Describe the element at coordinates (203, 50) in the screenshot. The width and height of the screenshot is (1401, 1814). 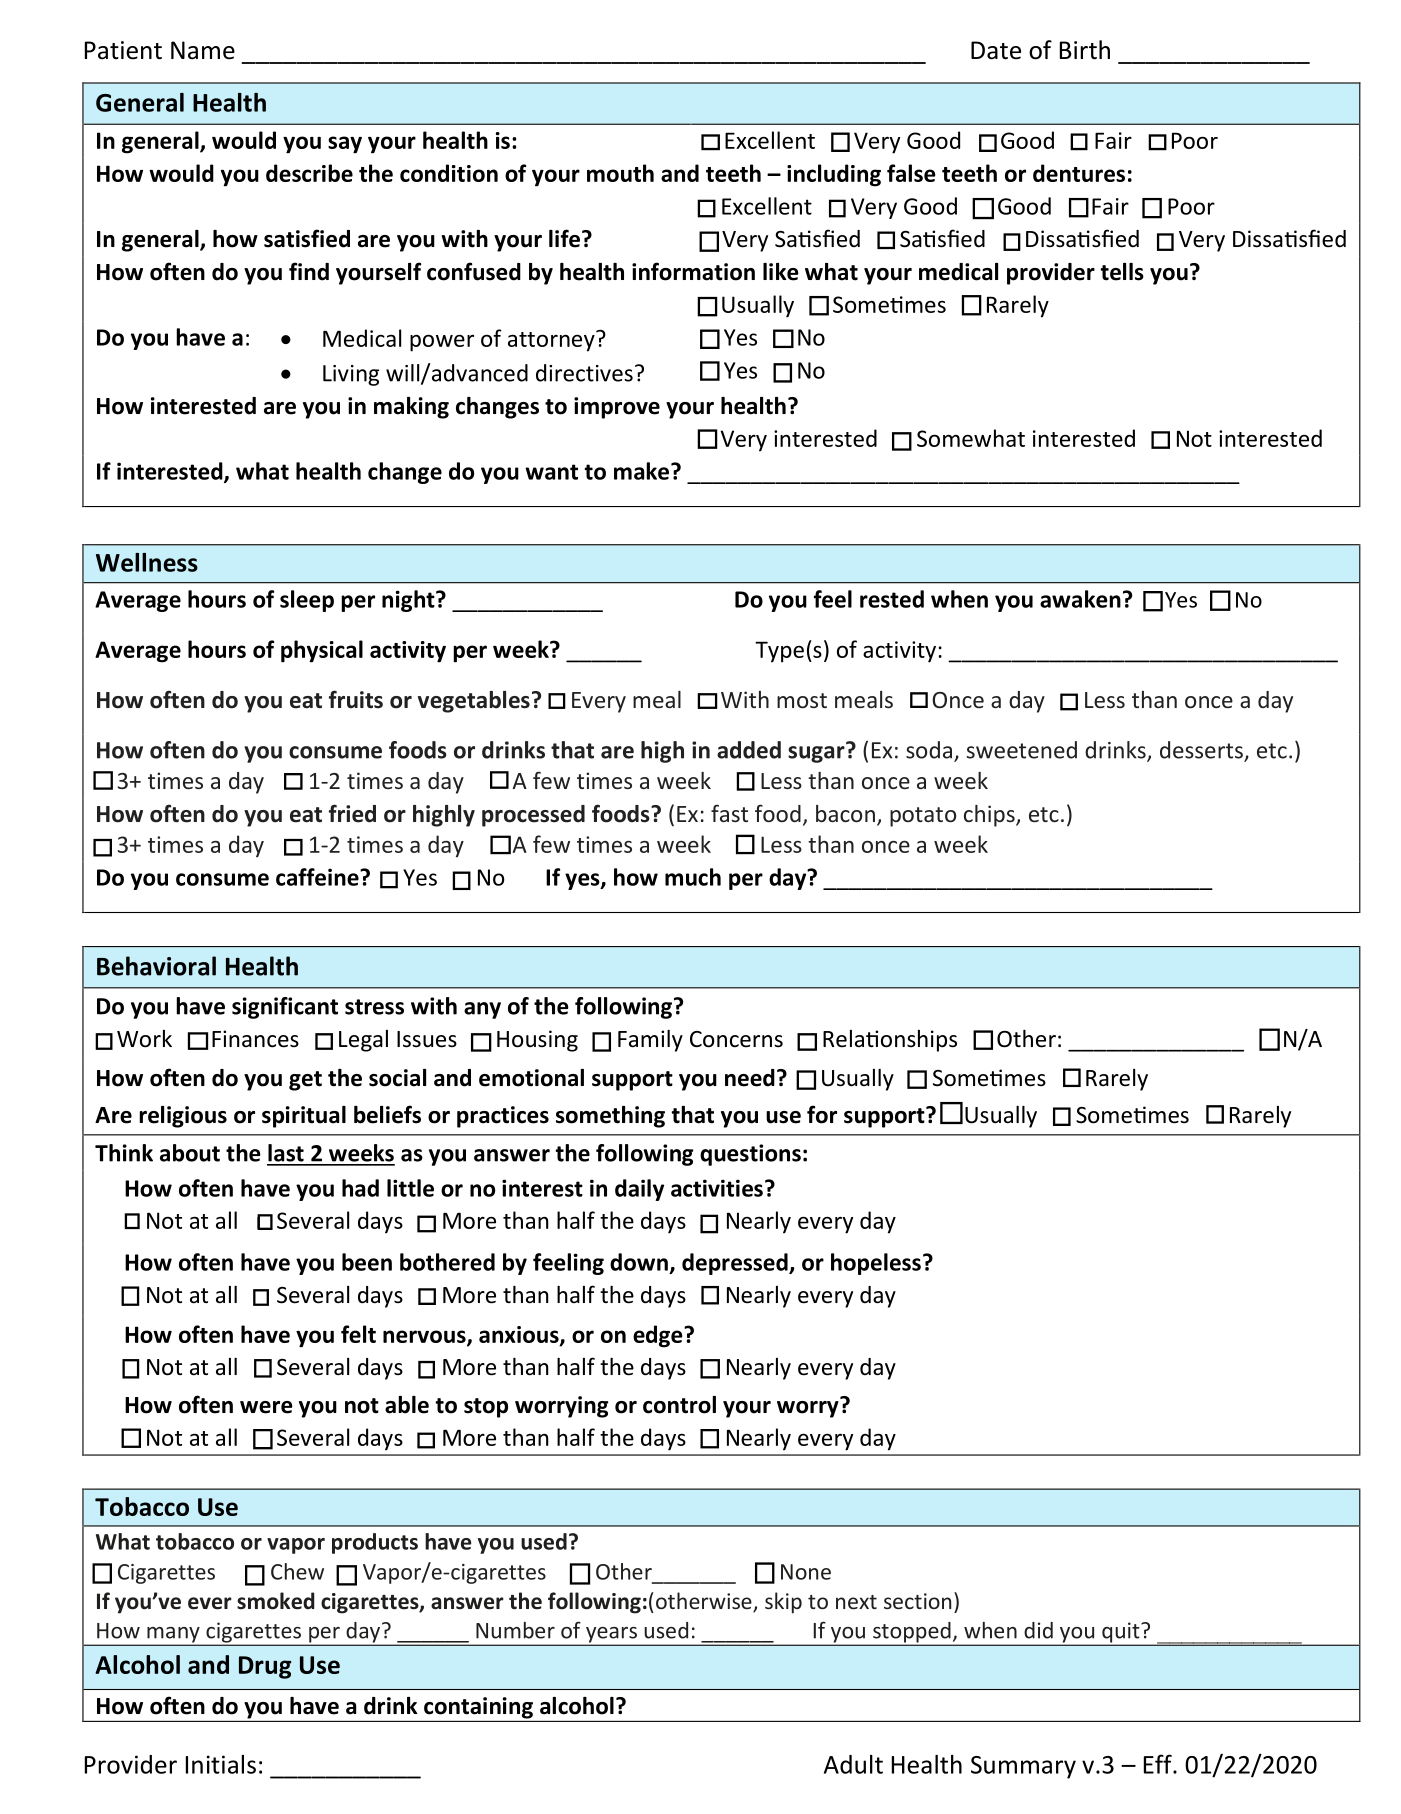
I see `Name` at that location.
